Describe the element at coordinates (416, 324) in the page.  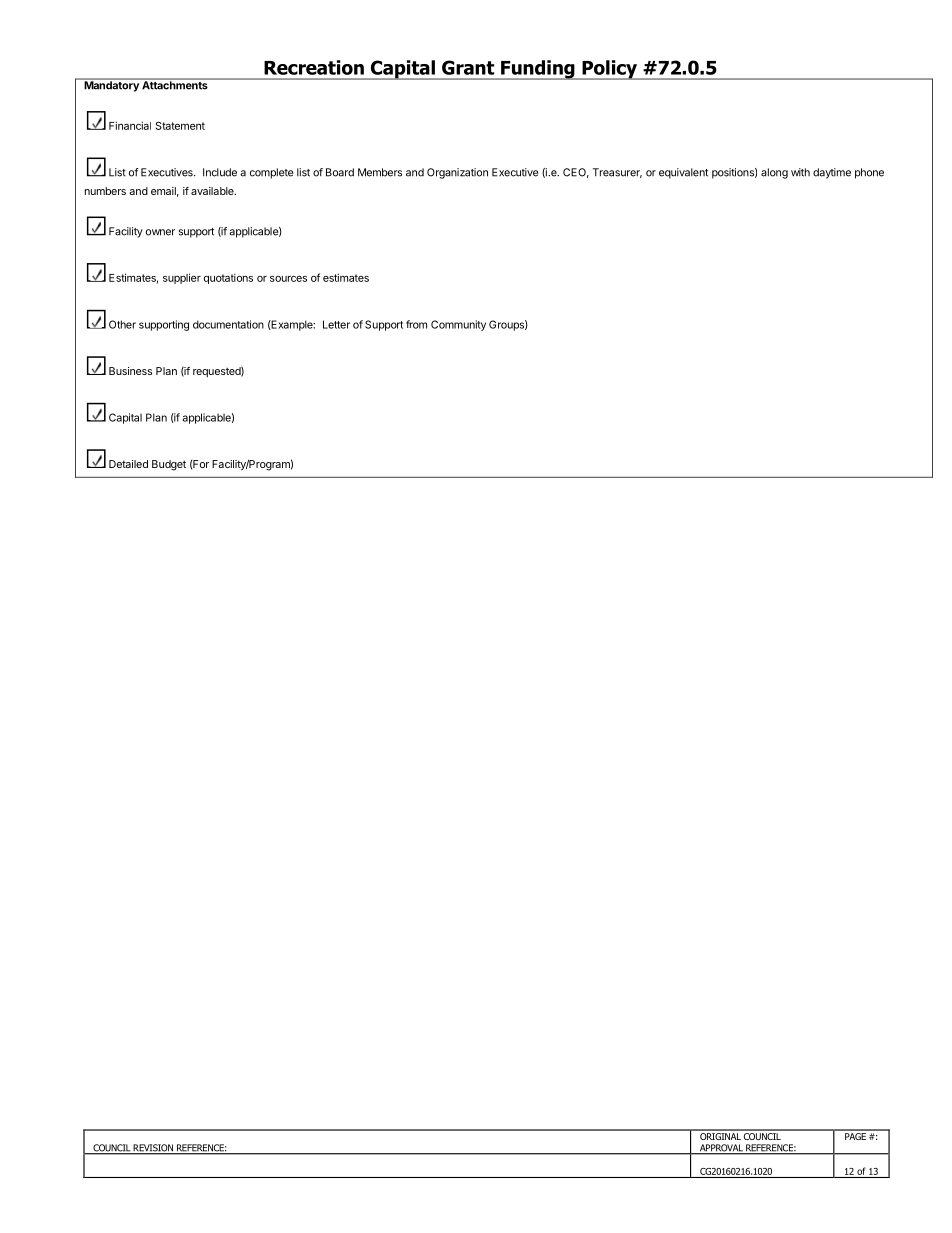
I see `from` at that location.
